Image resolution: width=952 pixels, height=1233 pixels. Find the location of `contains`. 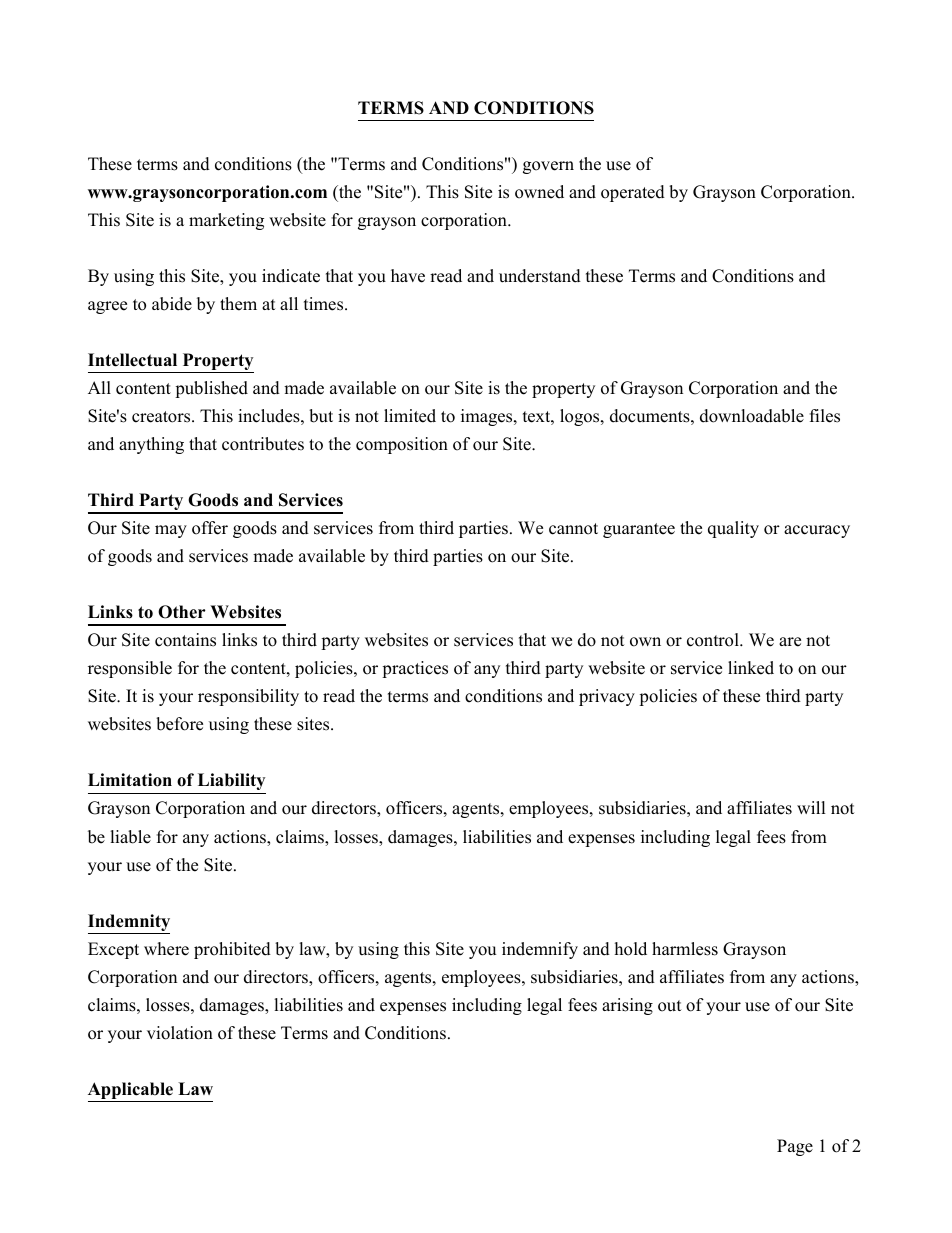

contains is located at coordinates (185, 640).
